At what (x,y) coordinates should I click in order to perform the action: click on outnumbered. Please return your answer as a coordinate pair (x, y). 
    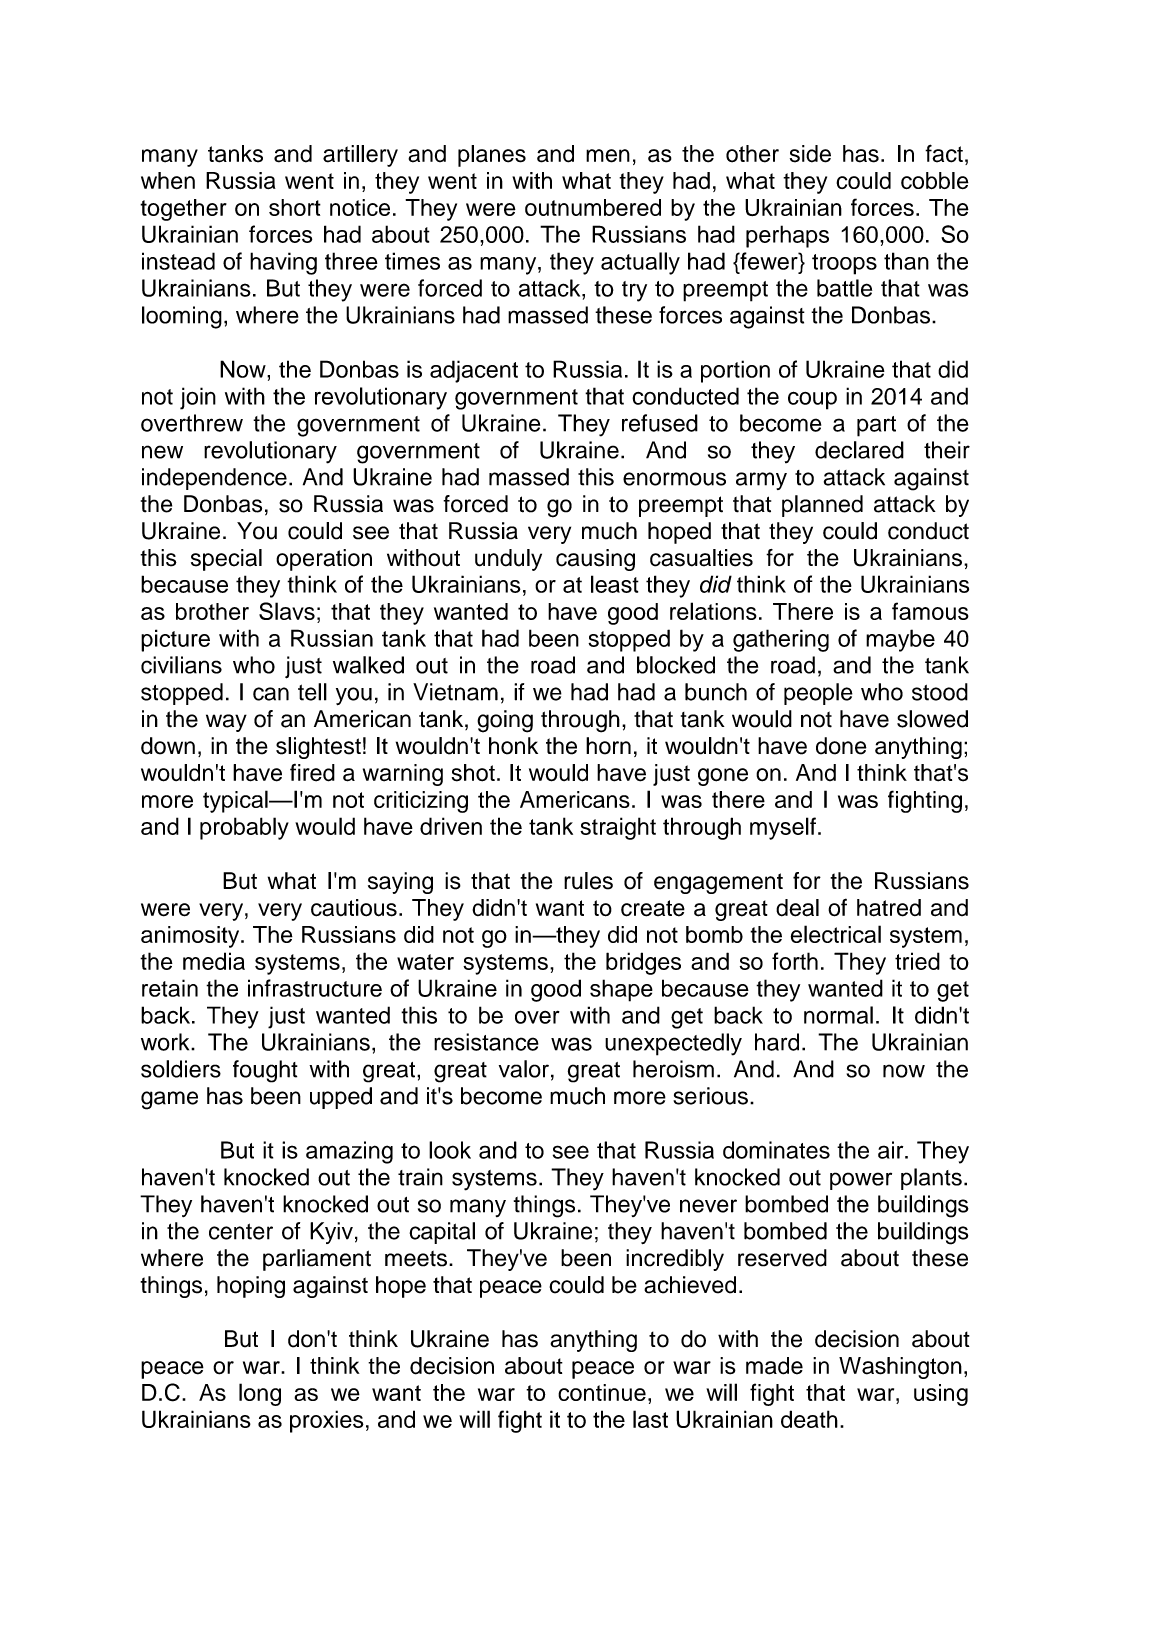
    Looking at the image, I should click on (593, 207).
